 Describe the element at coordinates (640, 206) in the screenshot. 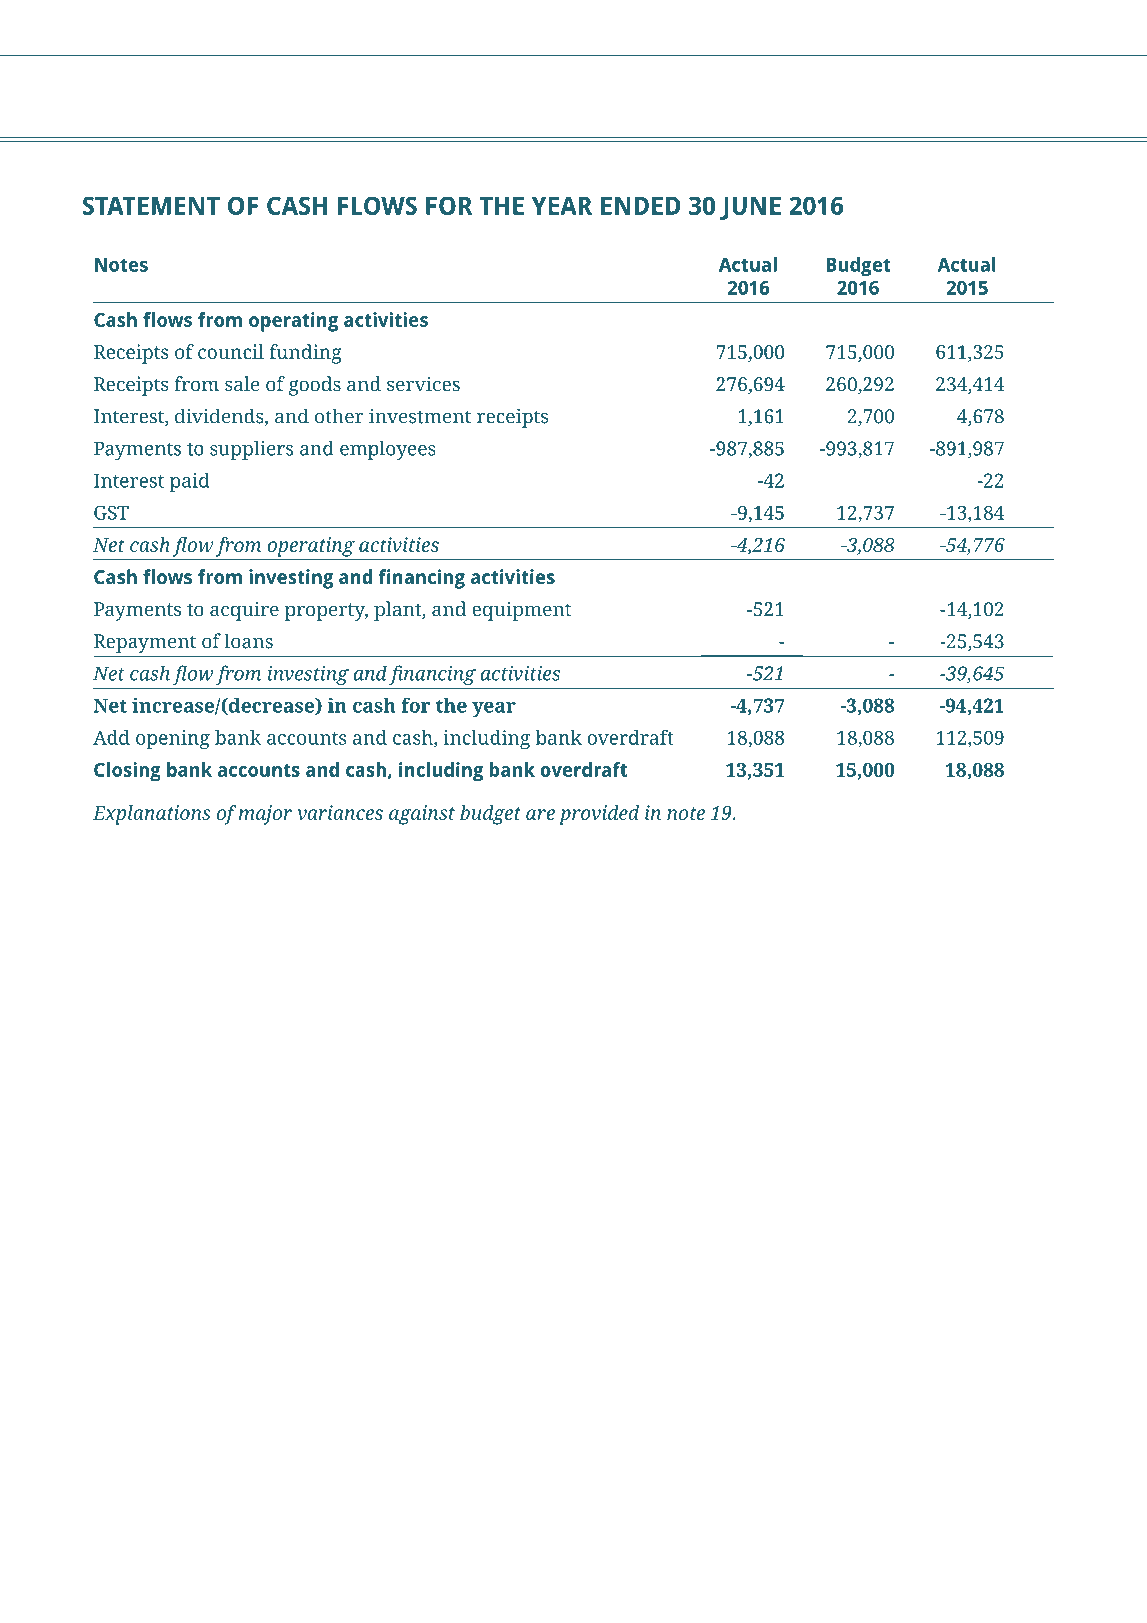

I see `ENDED` at that location.
